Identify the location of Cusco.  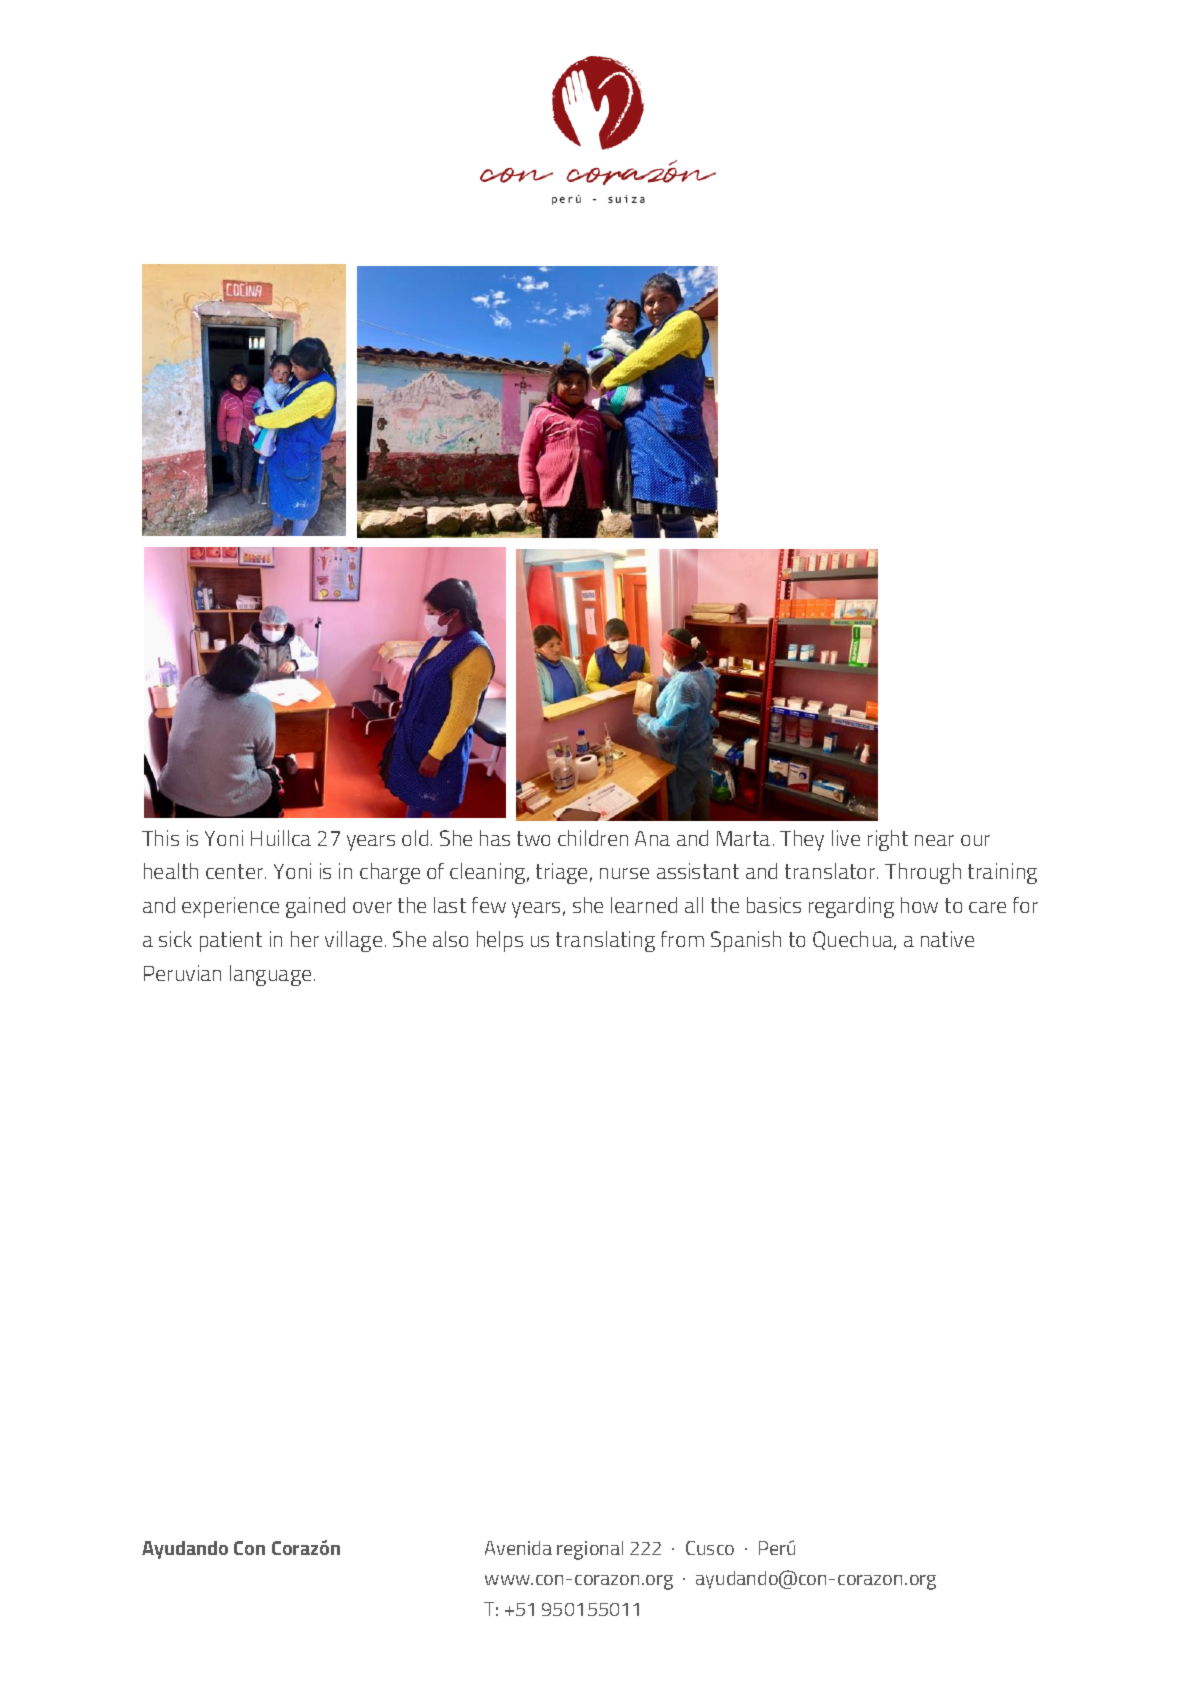
(710, 1548).
